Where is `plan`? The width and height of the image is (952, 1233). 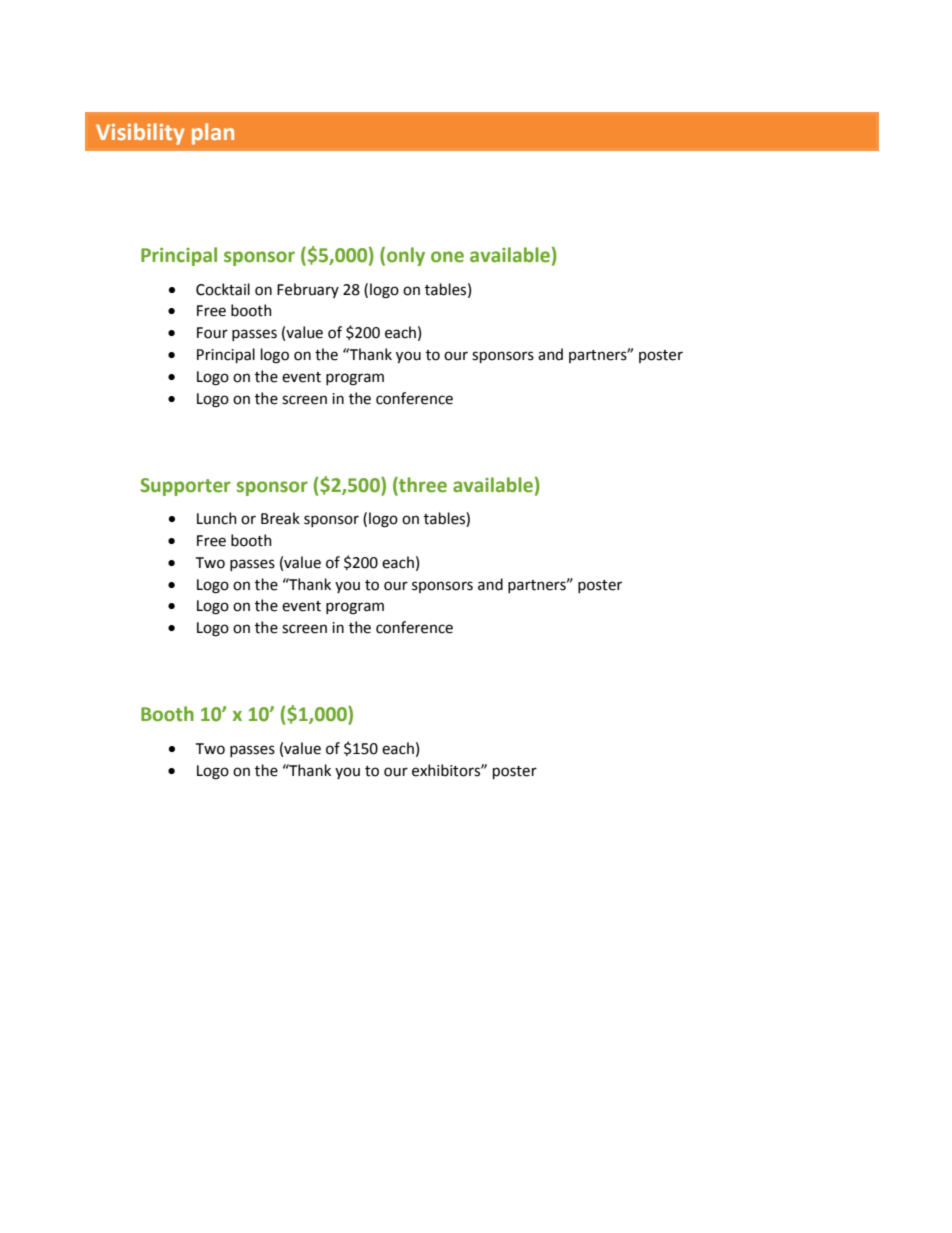 plan is located at coordinates (213, 134).
